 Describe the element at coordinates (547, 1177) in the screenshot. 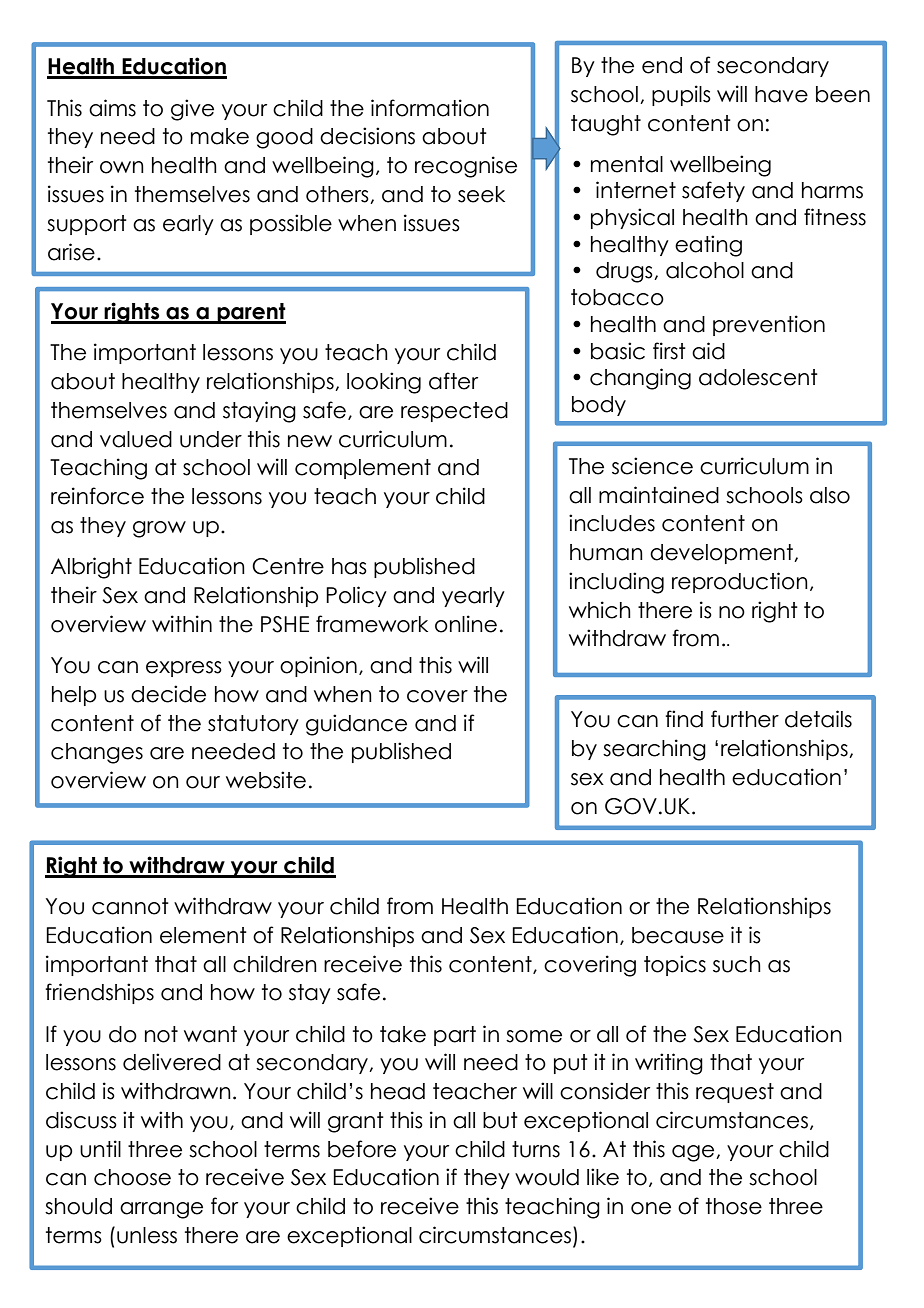

I see `would` at that location.
